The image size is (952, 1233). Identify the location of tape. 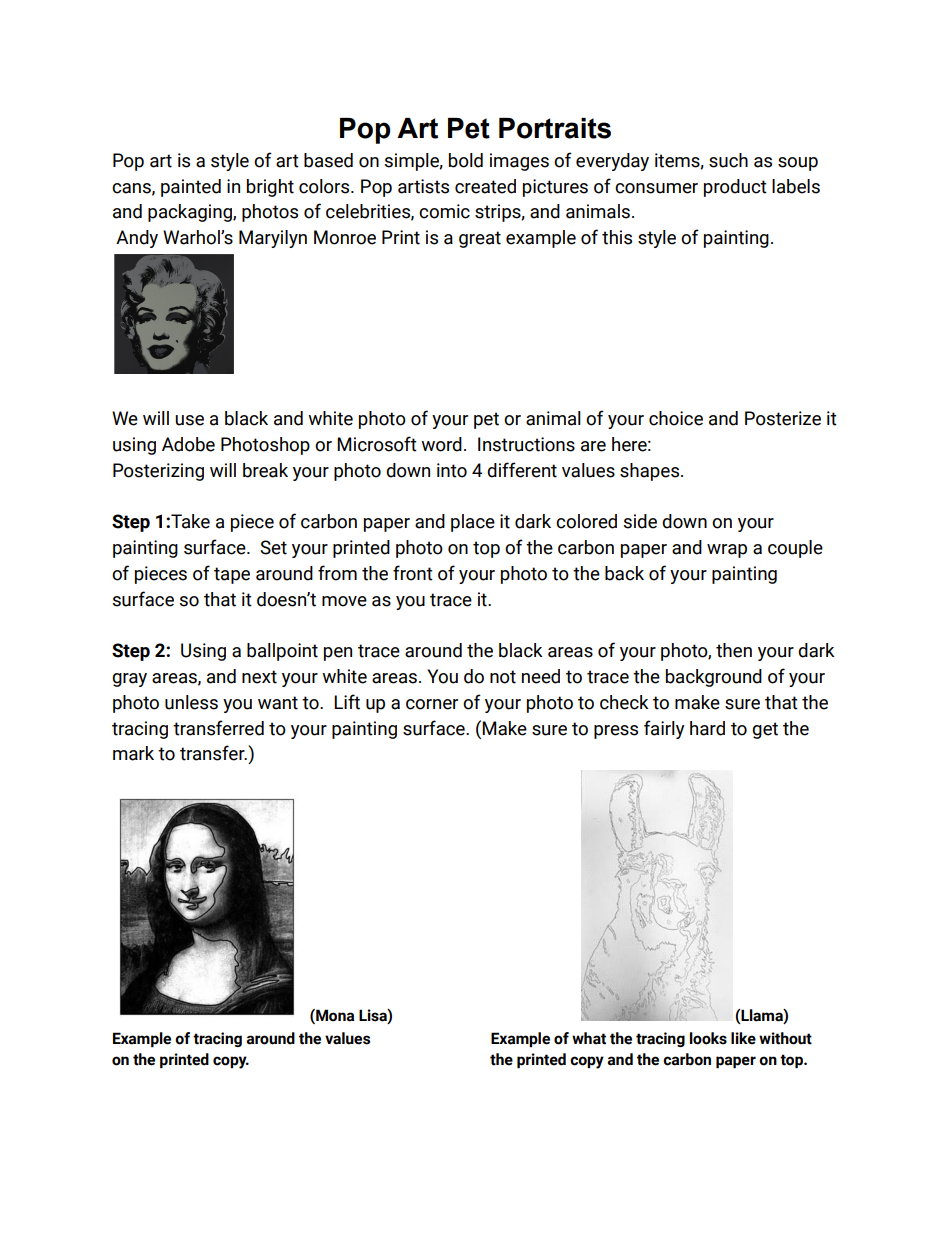
(232, 575).
